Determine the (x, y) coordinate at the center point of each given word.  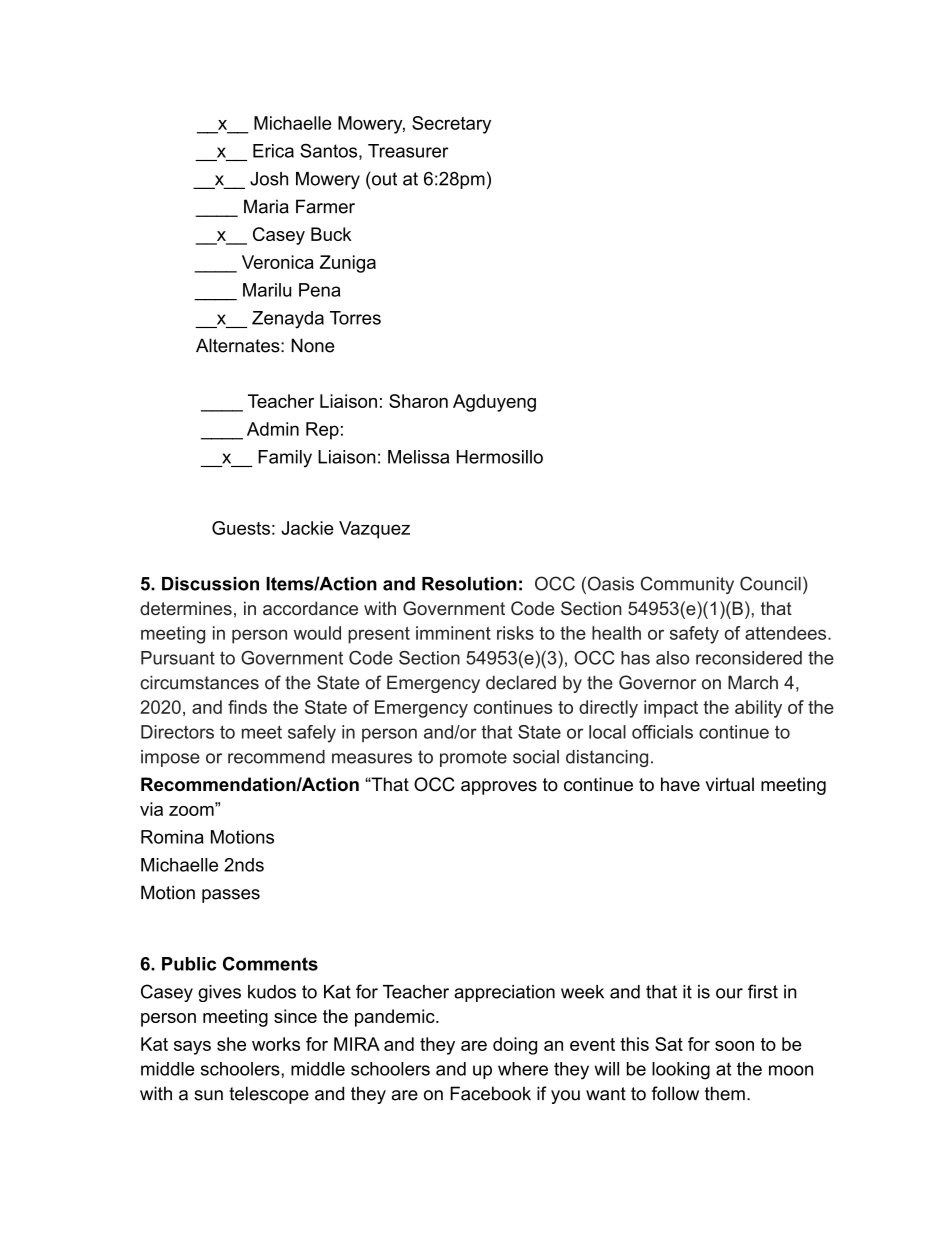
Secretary (451, 125)
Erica (273, 151)
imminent (453, 633)
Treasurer (408, 151)
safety (694, 635)
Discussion (210, 584)
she (231, 1044)
